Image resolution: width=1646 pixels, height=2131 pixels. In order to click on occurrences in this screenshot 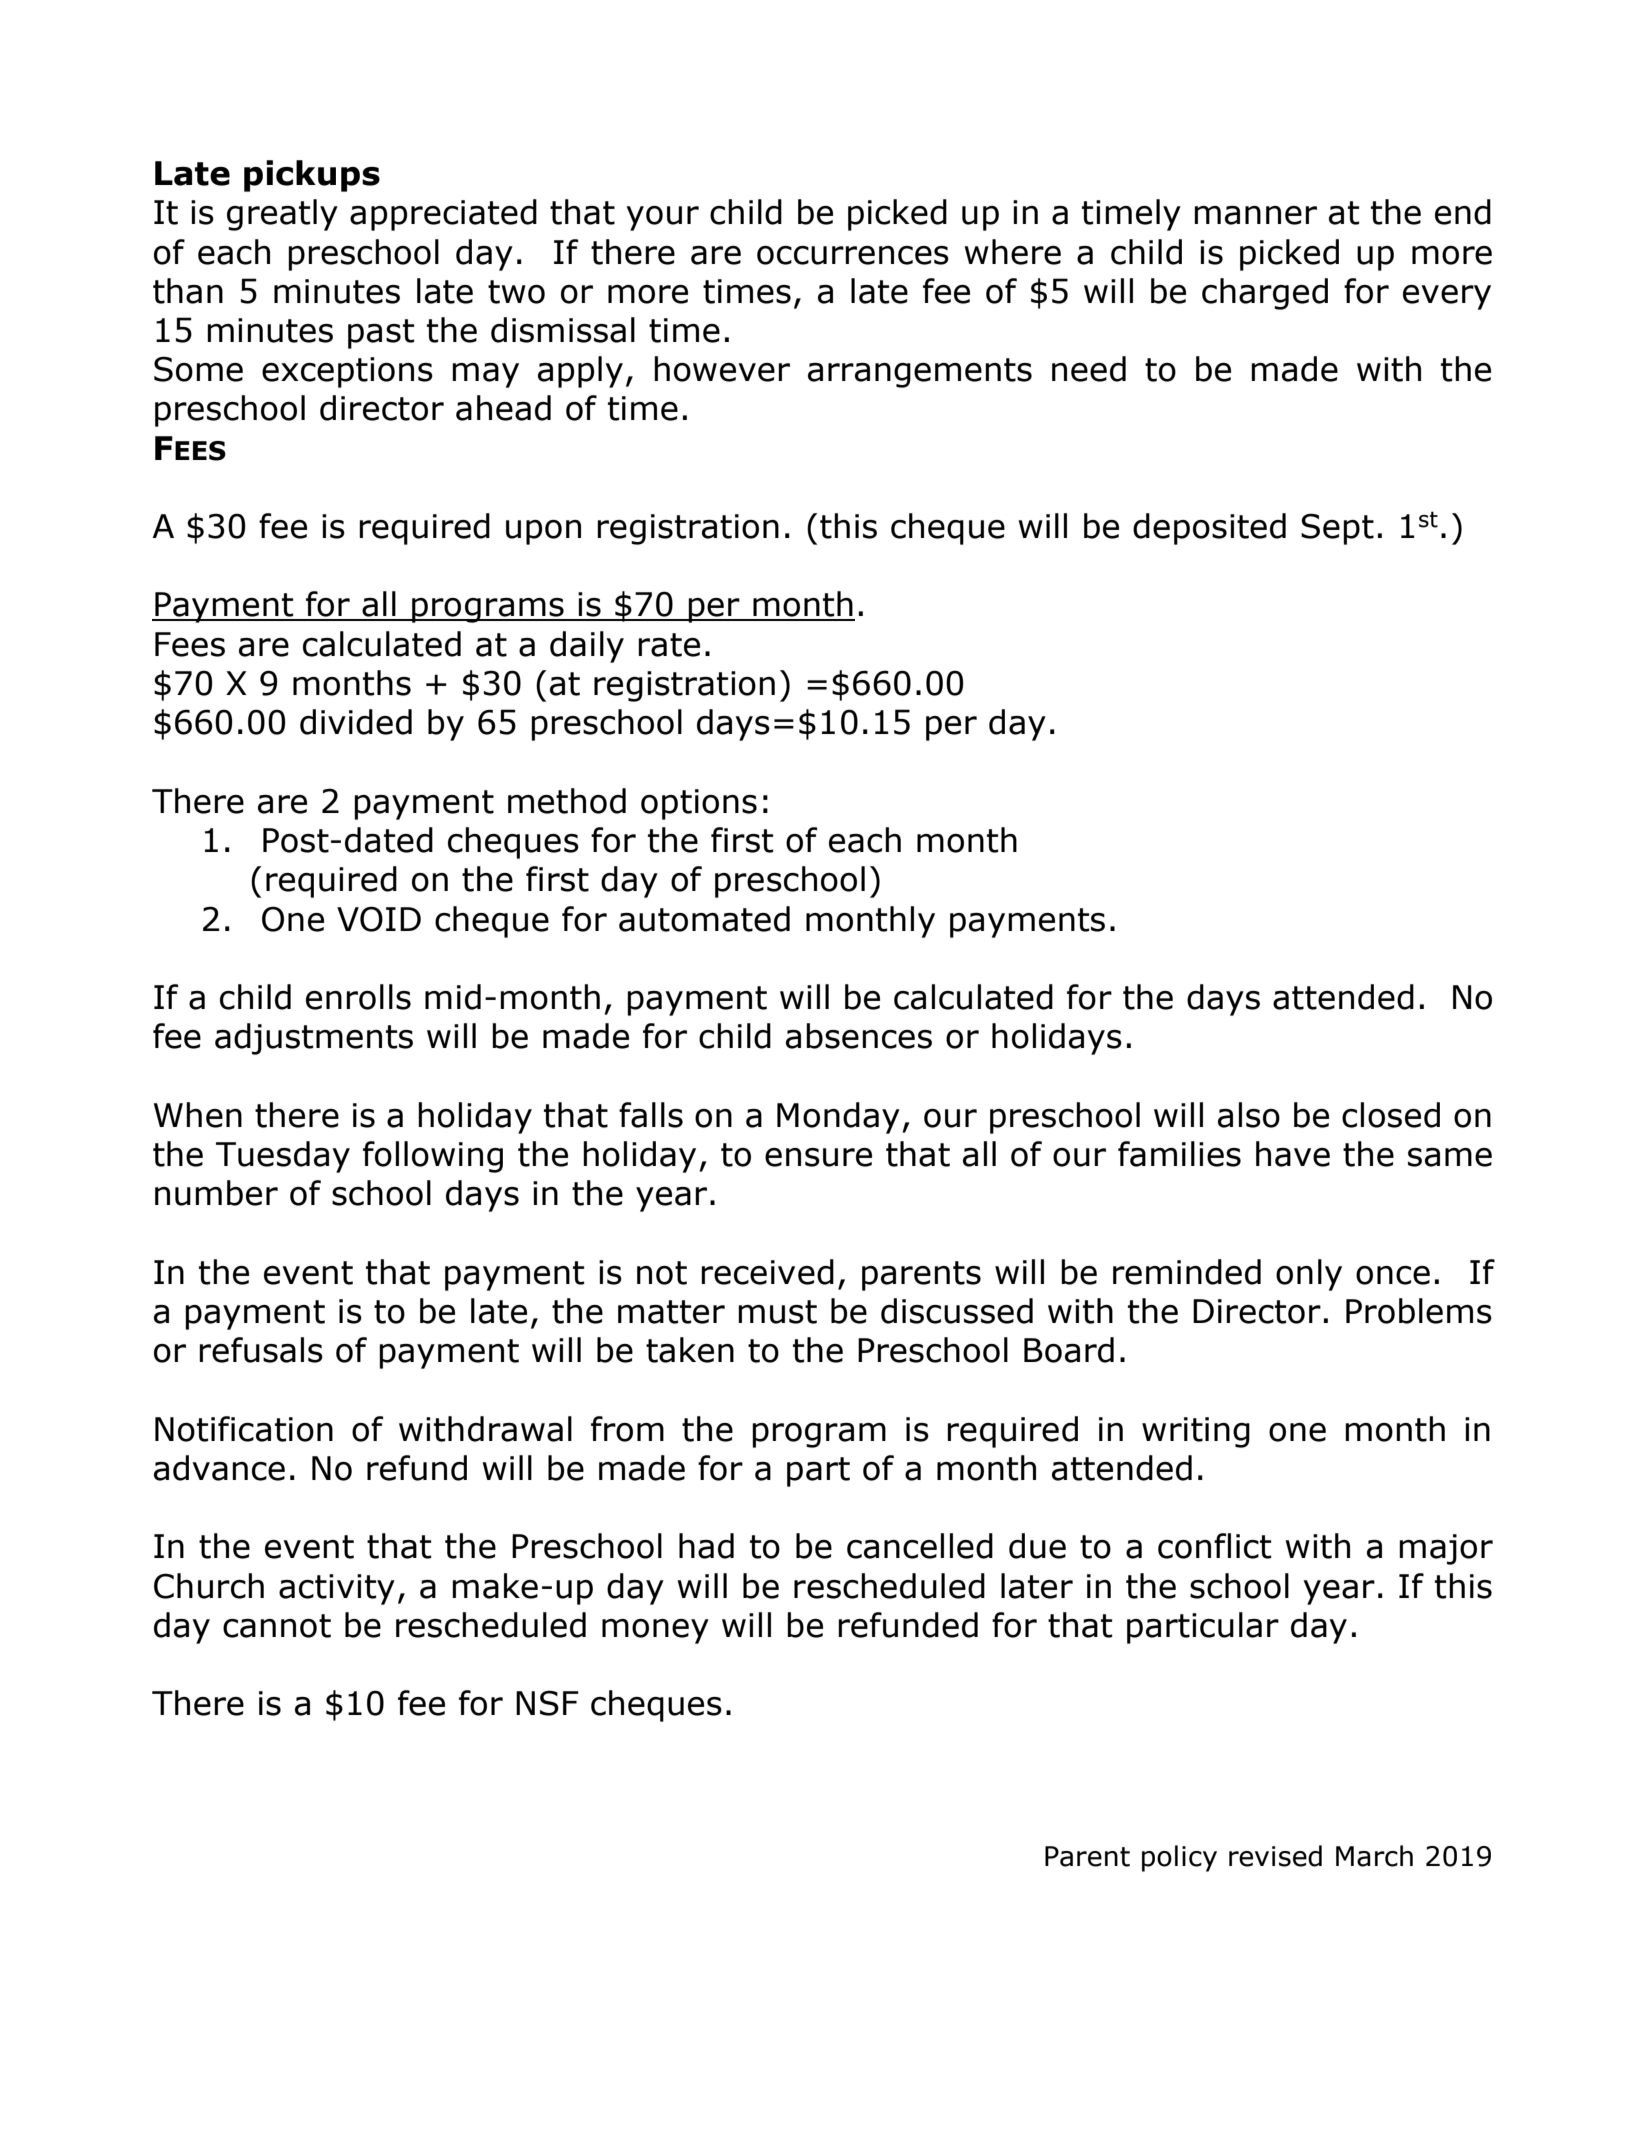, I will do `click(853, 255)`.
